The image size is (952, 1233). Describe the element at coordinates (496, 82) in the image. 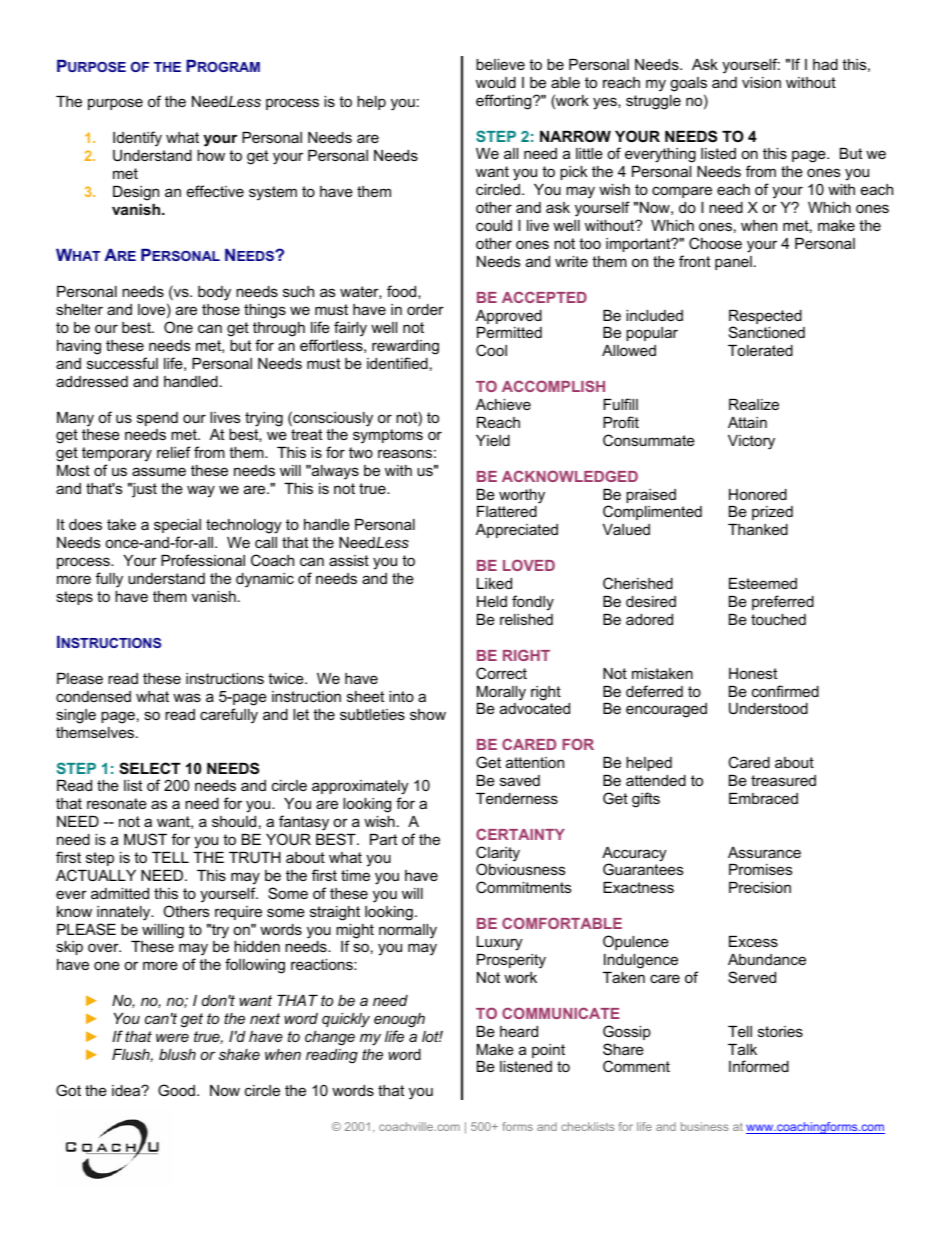

I see `would` at that location.
